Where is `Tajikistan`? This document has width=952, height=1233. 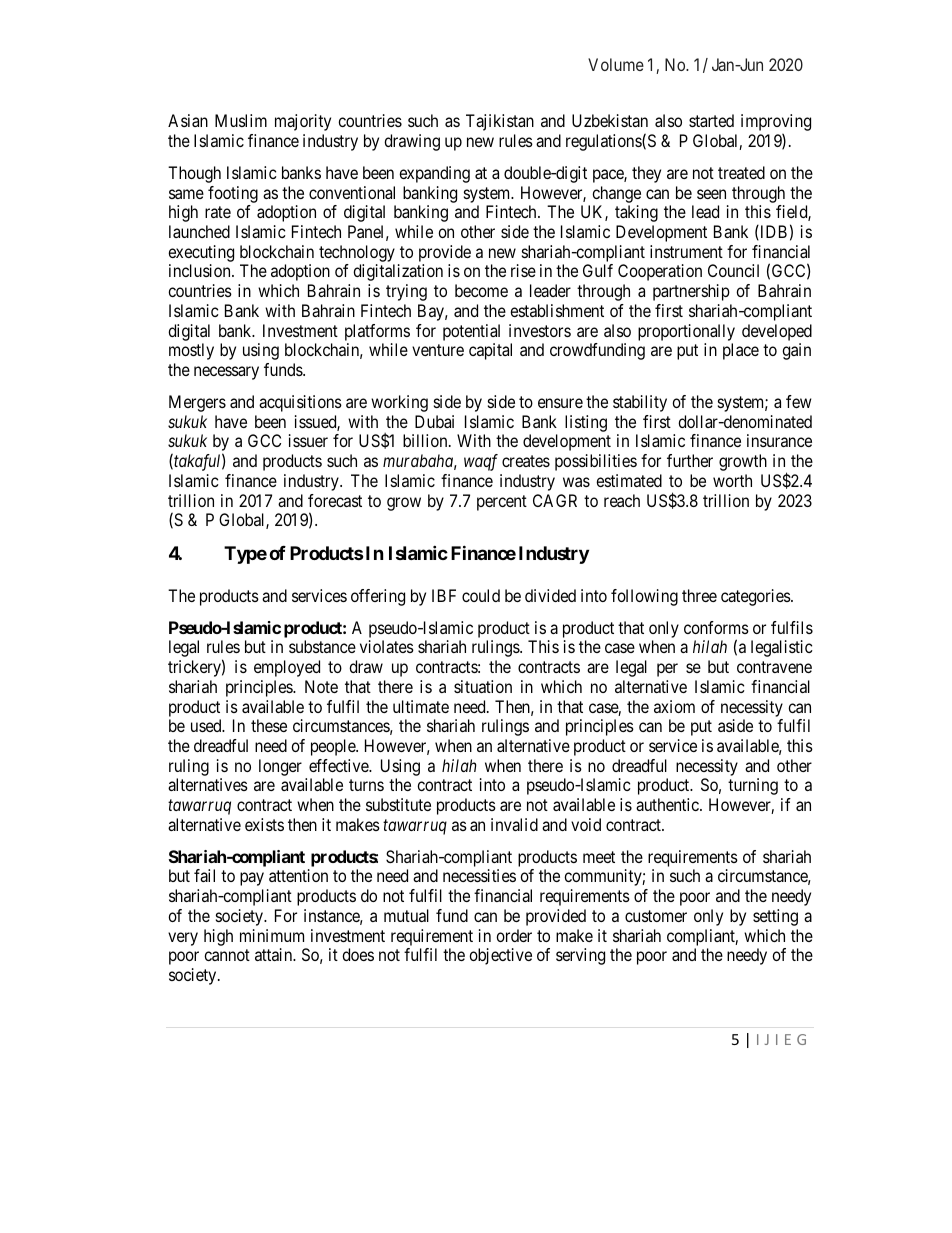
Tajikistan is located at coordinates (500, 122).
